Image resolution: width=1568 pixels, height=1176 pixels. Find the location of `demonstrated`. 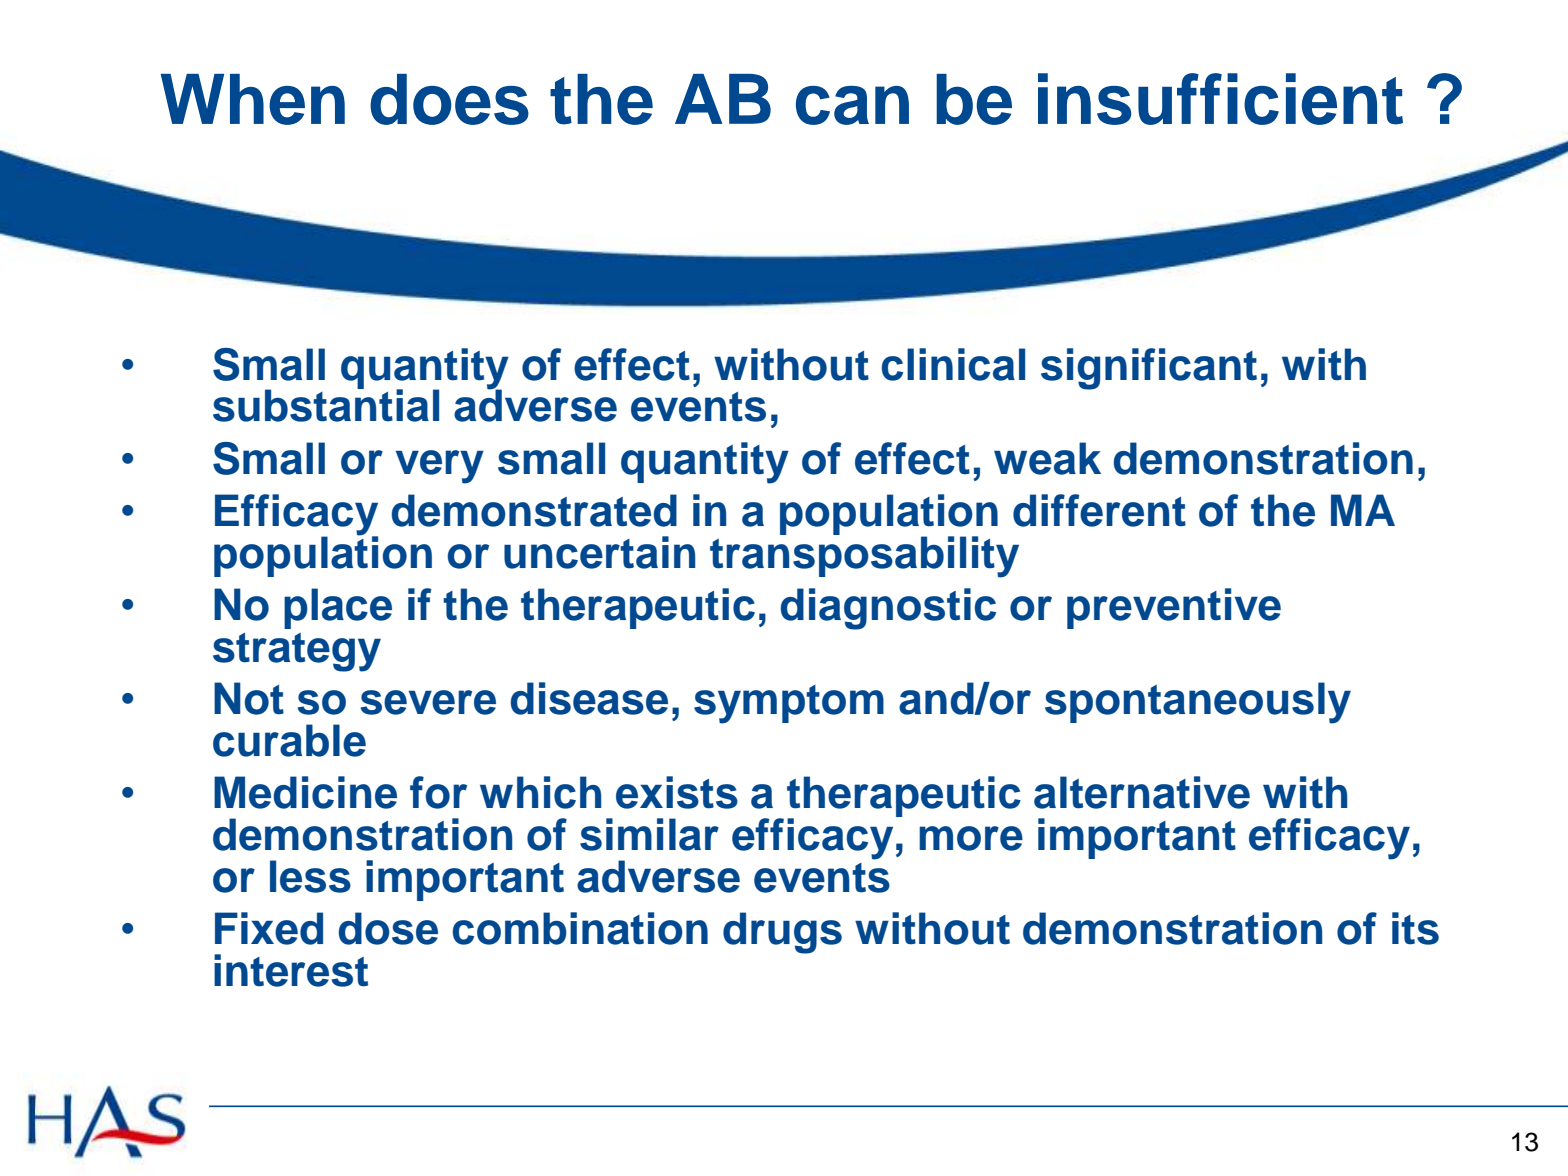

demonstrated is located at coordinates (534, 510).
